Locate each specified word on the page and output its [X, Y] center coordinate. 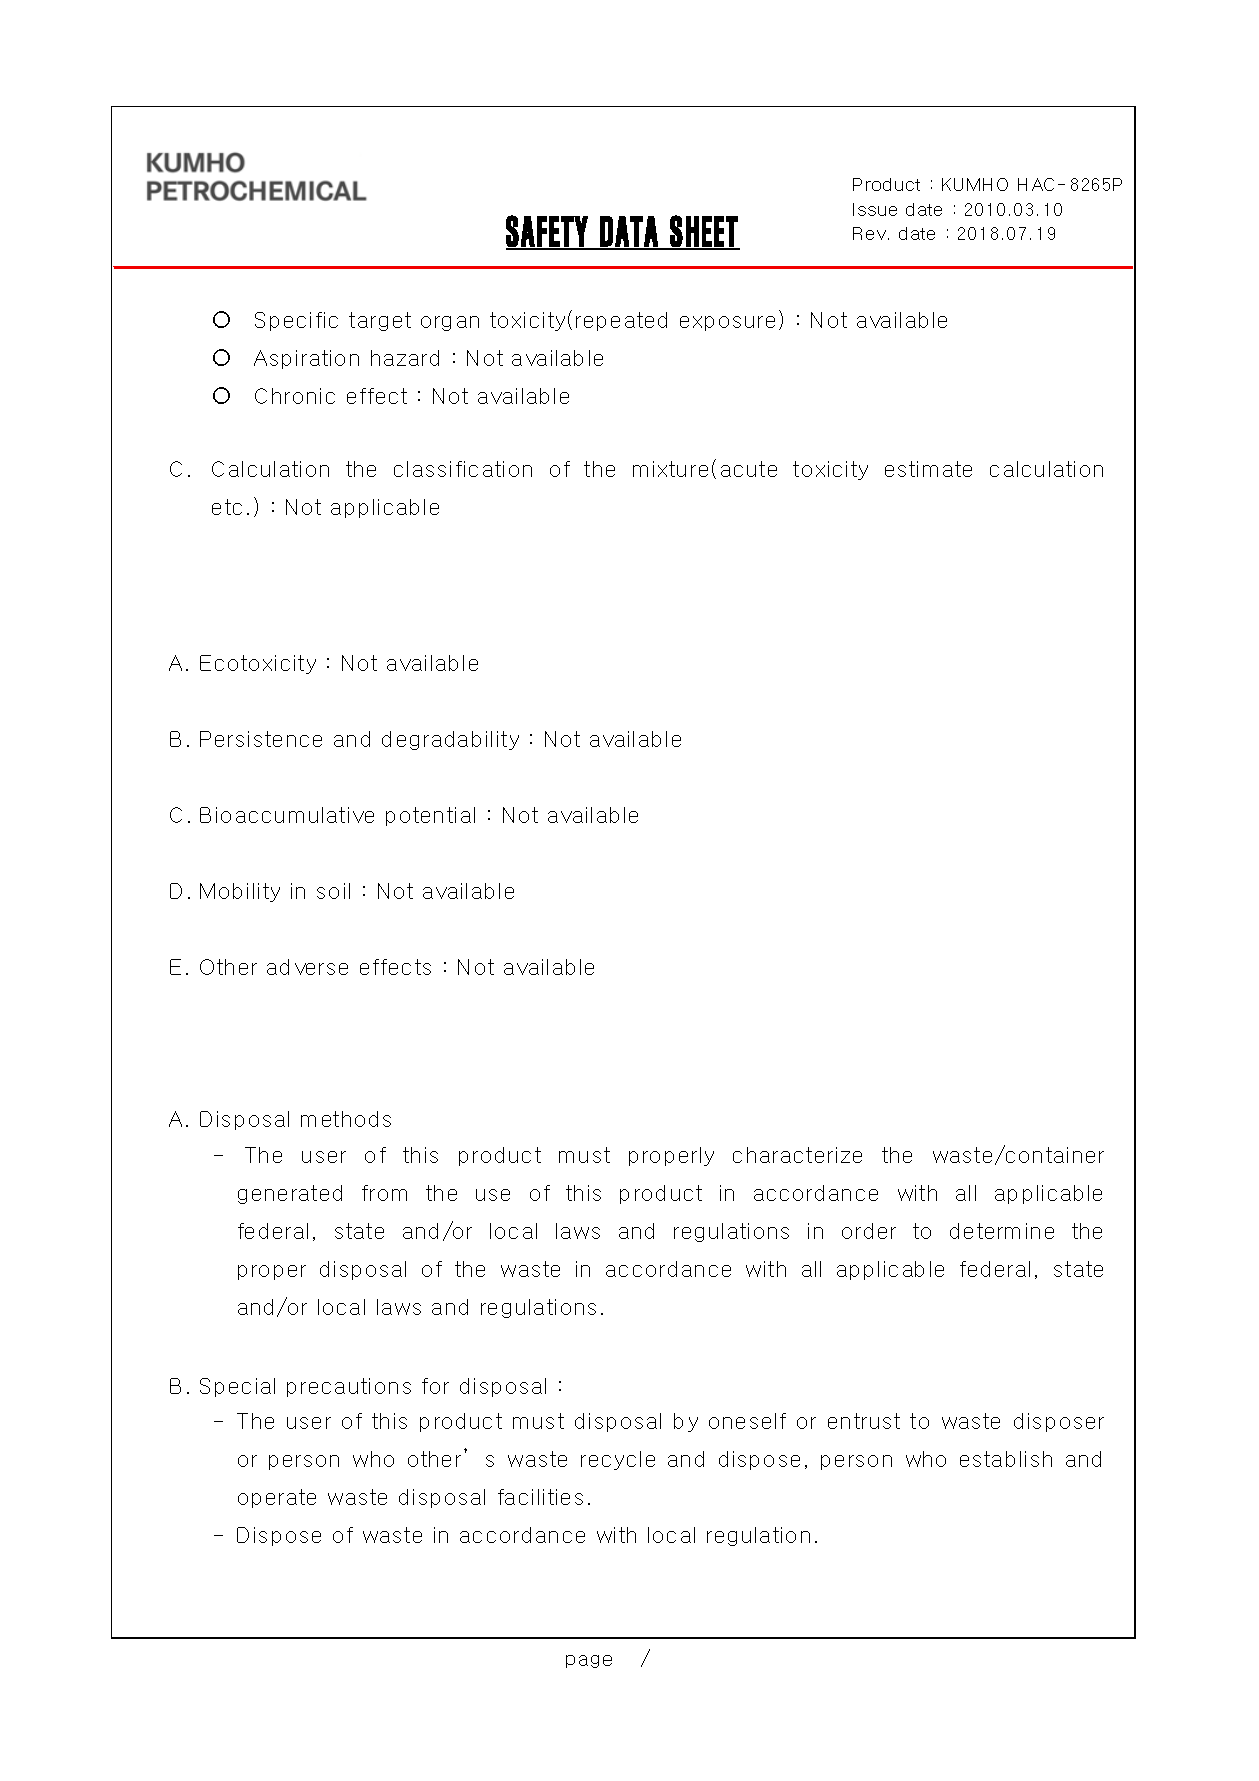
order [869, 1231]
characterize [797, 1155]
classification [463, 469]
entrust [864, 1421]
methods [346, 1119]
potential [430, 816]
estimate [928, 469]
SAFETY [547, 232]
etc [227, 507]
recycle [618, 1460]
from [384, 1193]
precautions [349, 1387]
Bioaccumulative [287, 815]
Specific [296, 321]
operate [277, 1498]
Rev [869, 233]
